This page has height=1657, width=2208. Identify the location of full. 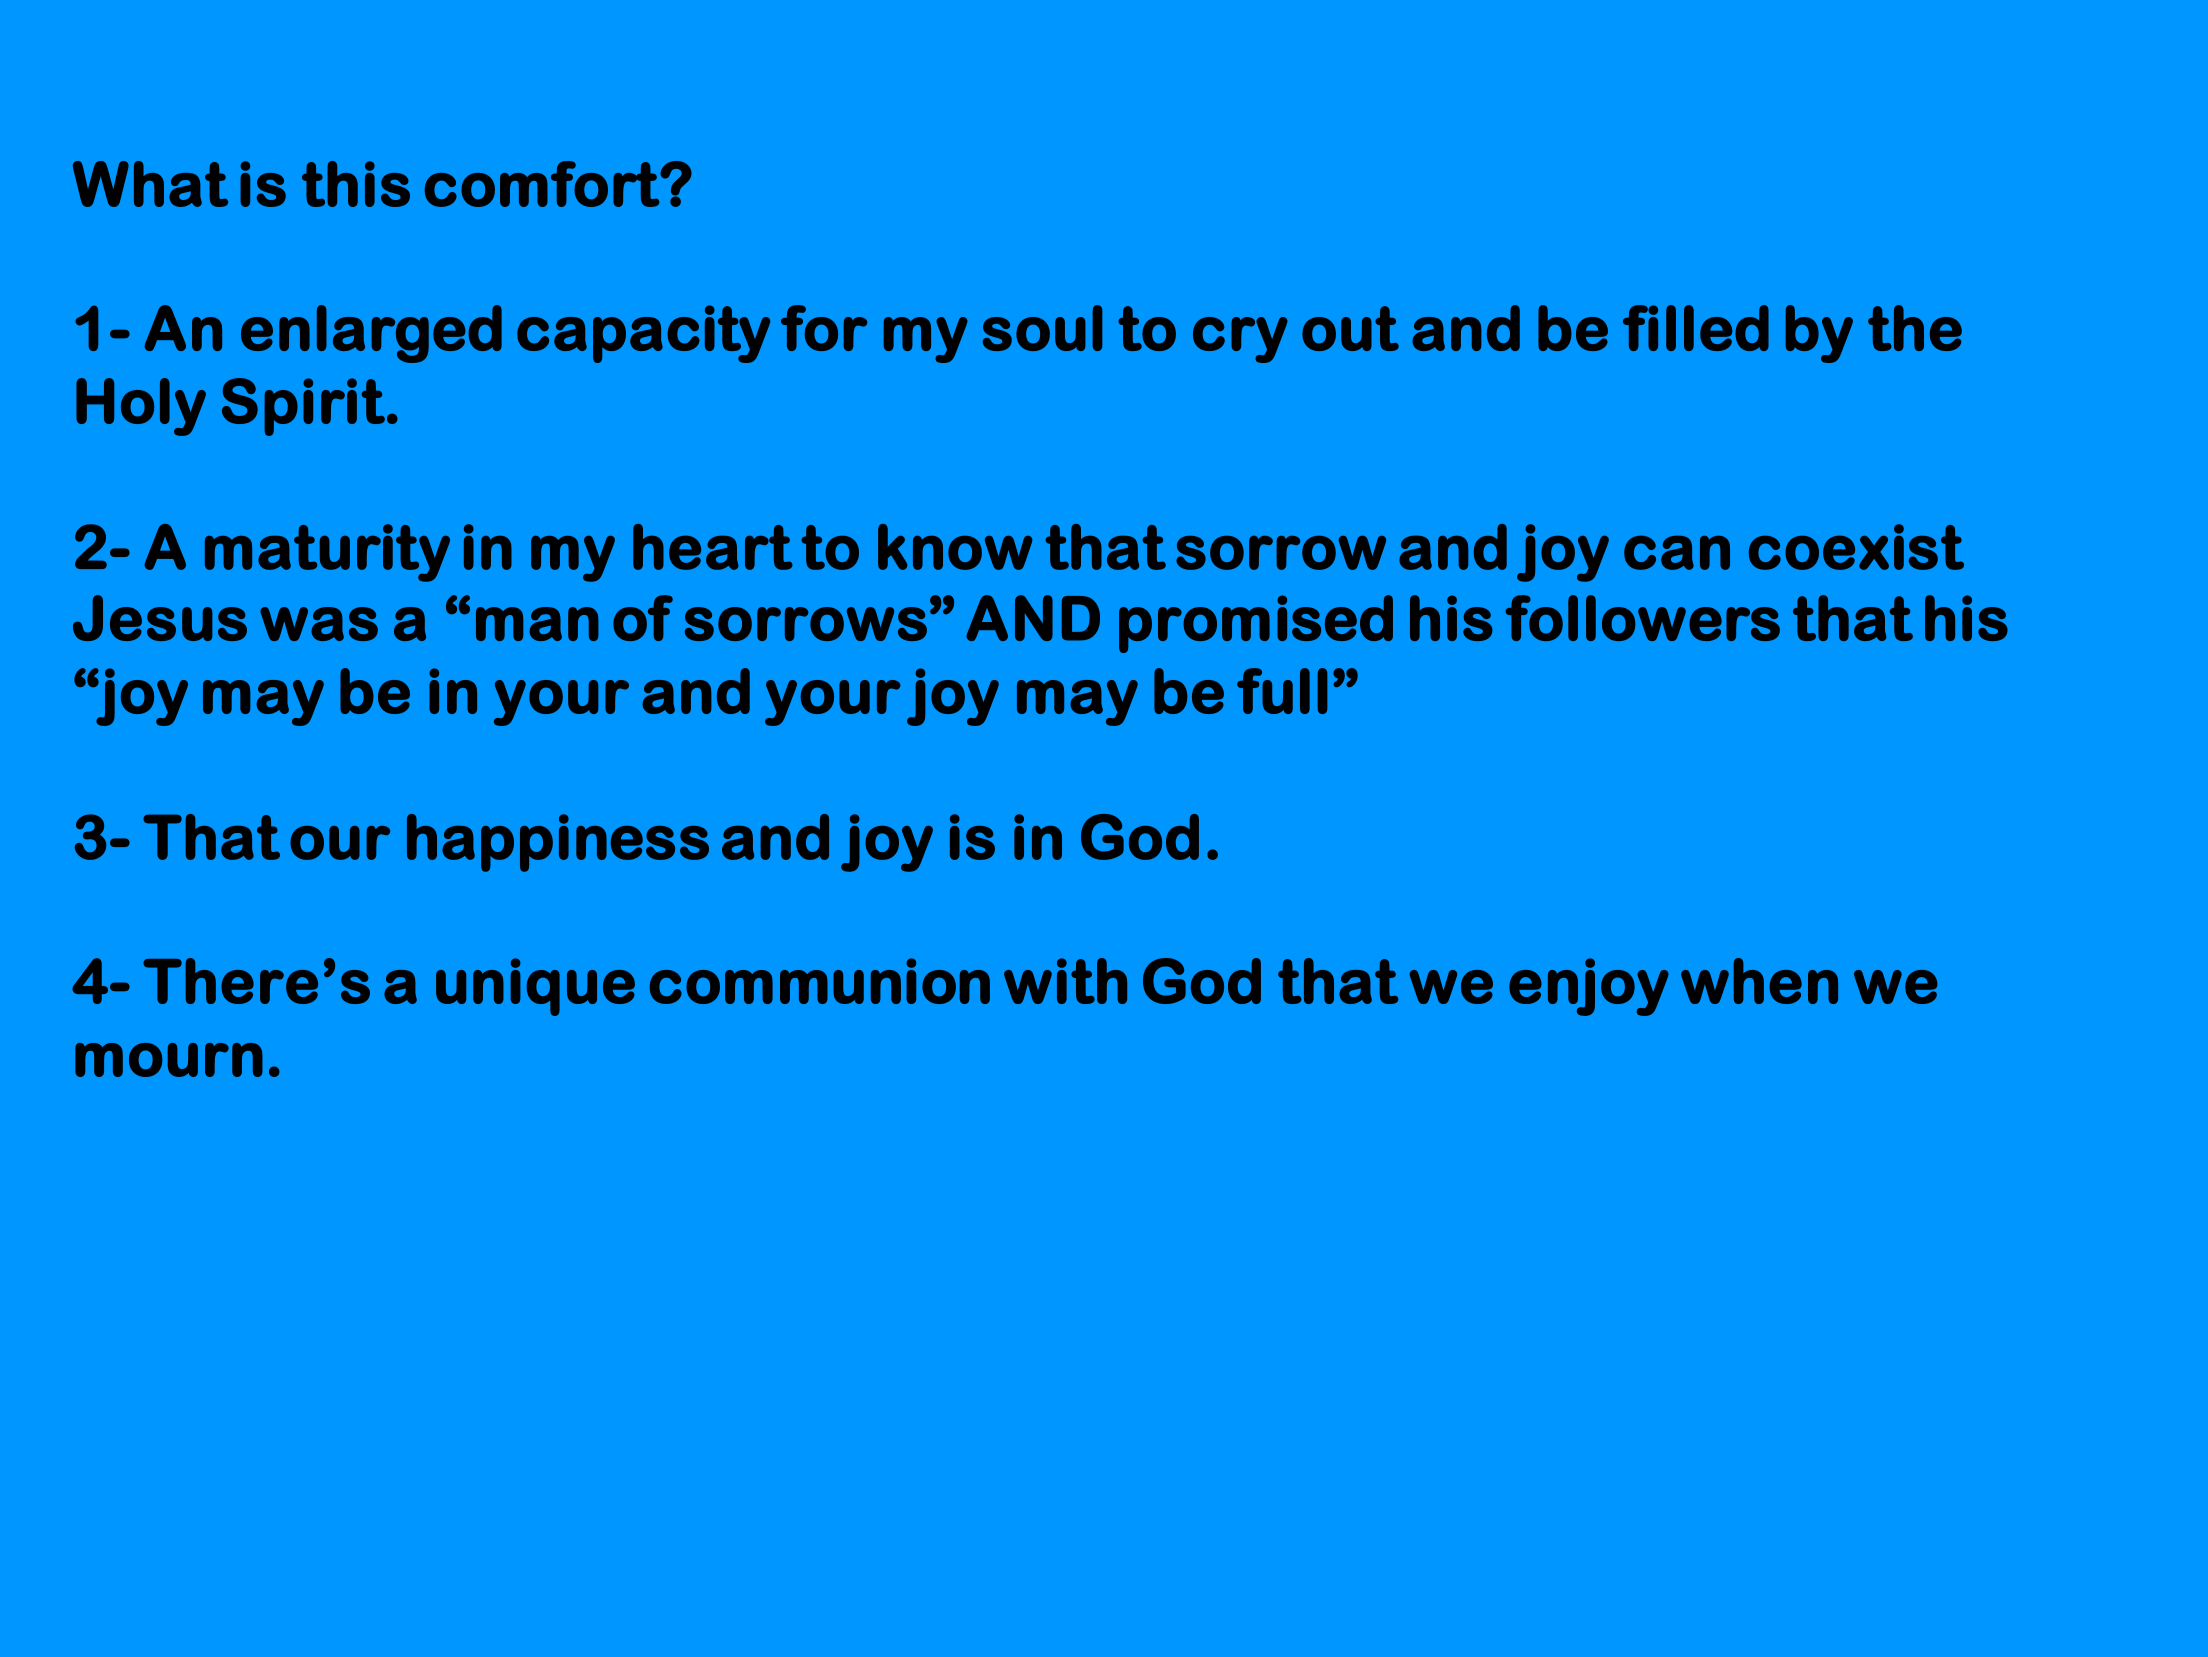
(1282, 691).
